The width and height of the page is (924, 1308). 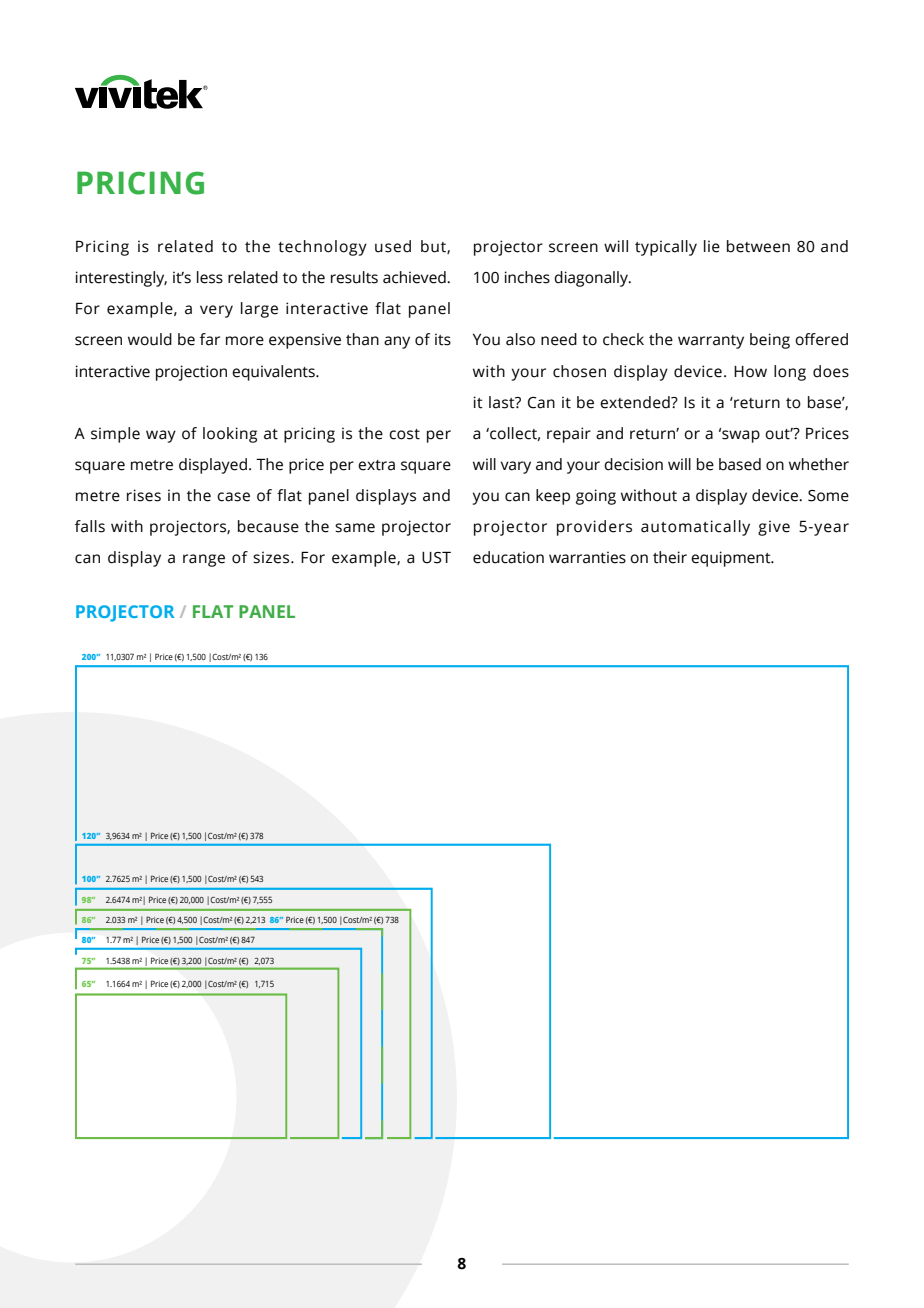 What do you see at coordinates (636, 402) in the page?
I see `extended` at bounding box center [636, 402].
